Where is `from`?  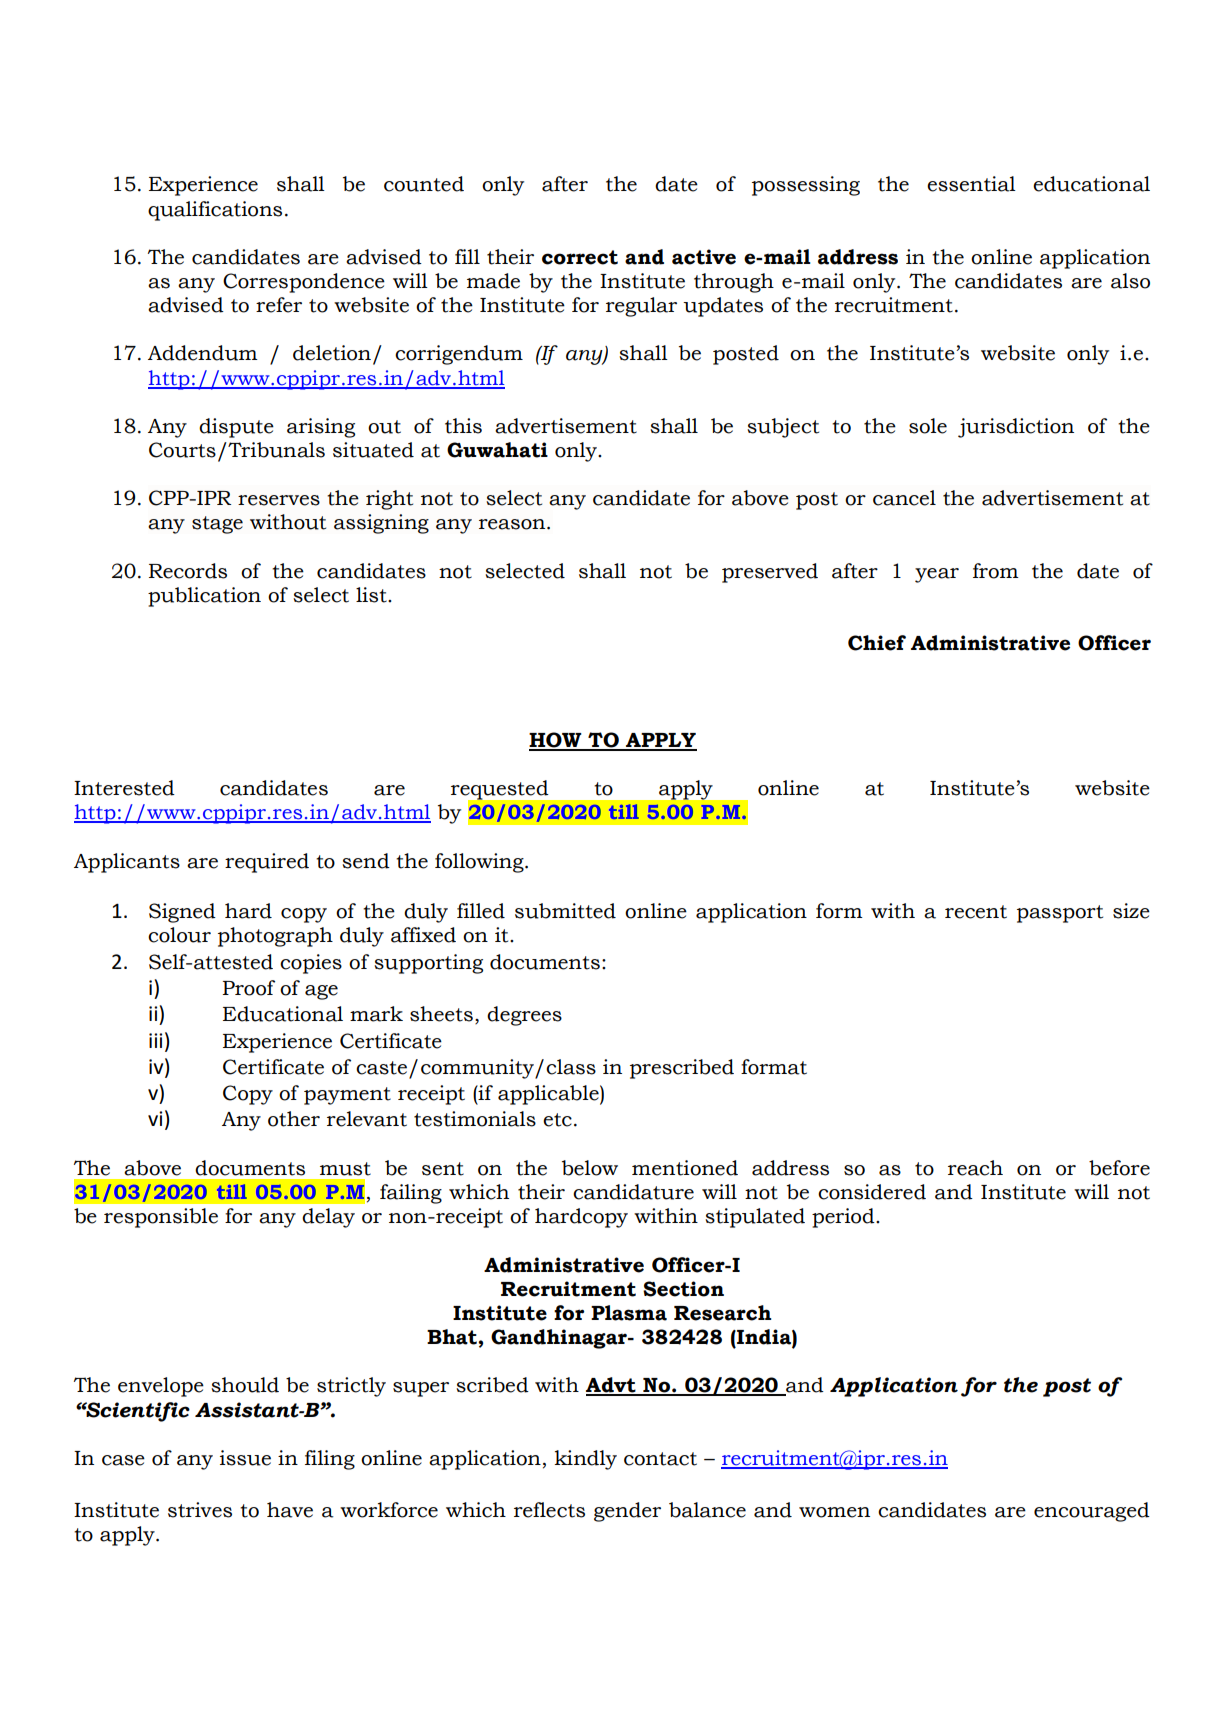
from is located at coordinates (996, 571).
